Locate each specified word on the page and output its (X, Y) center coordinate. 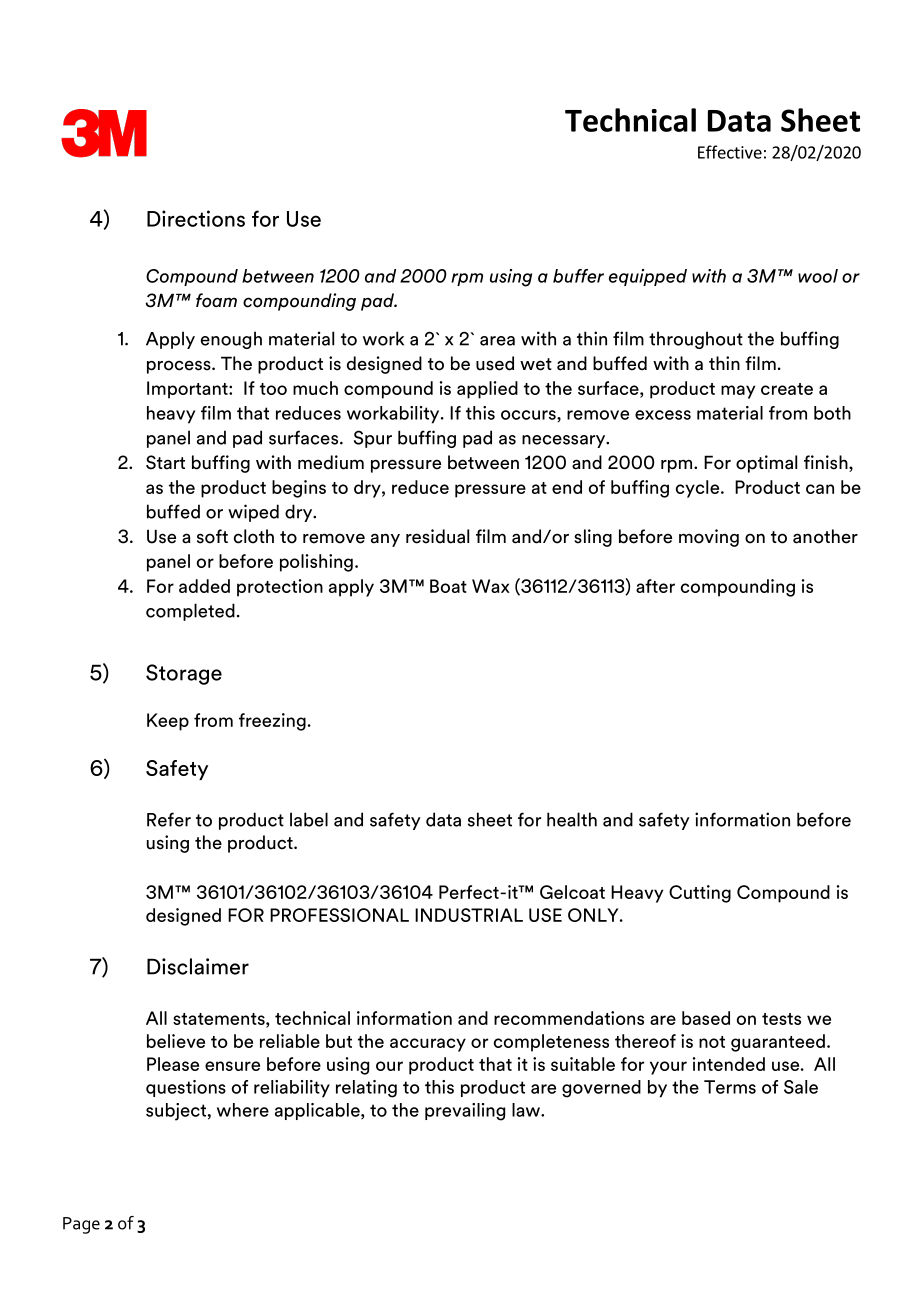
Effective (730, 152)
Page (81, 1225)
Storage (184, 674)
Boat (448, 586)
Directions (196, 218)
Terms (730, 1087)
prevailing (465, 1112)
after (655, 586)
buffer (578, 276)
